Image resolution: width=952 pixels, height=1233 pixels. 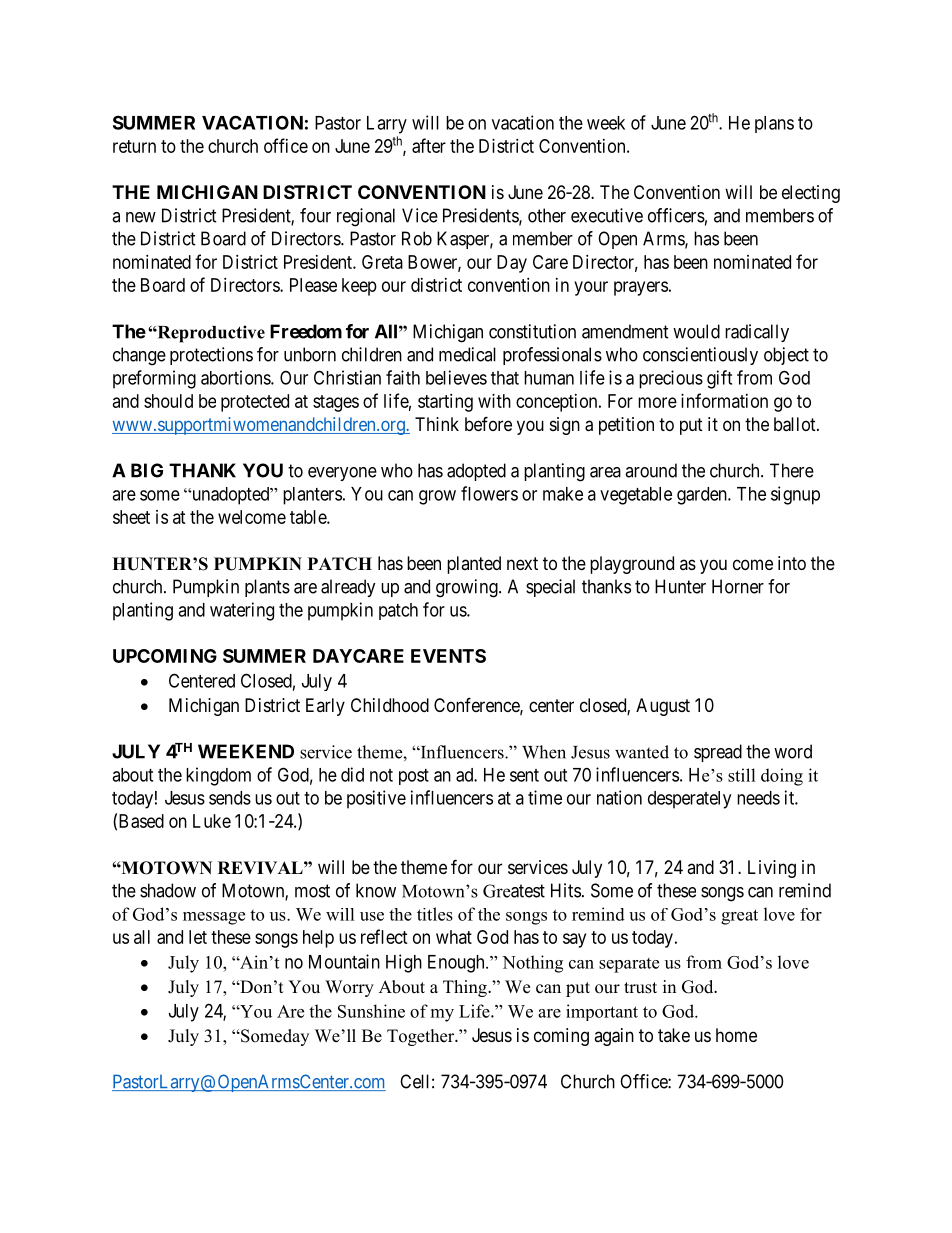 I want to click on information, so click(x=724, y=400).
